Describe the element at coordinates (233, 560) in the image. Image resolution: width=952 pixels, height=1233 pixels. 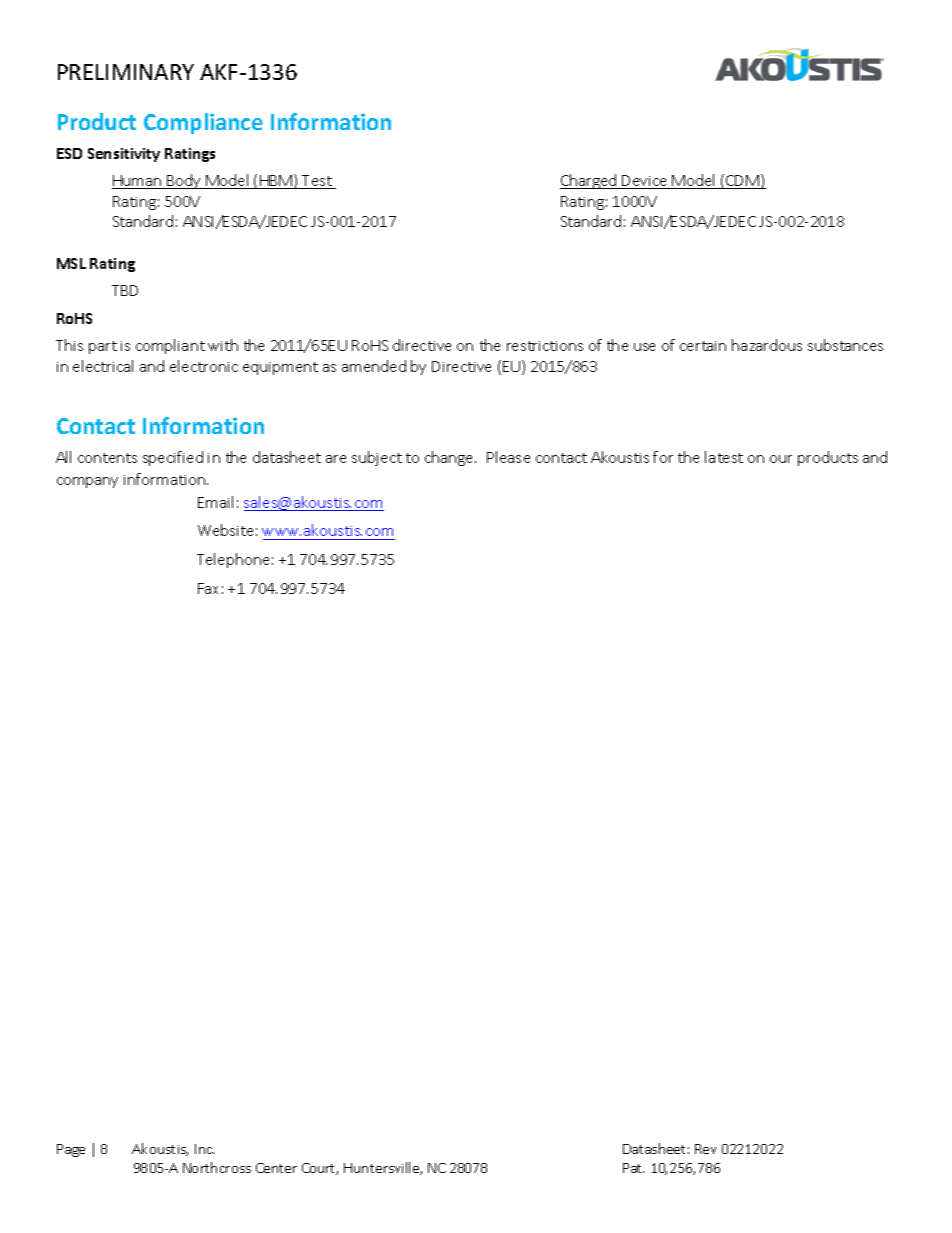
I see `Telephone` at that location.
